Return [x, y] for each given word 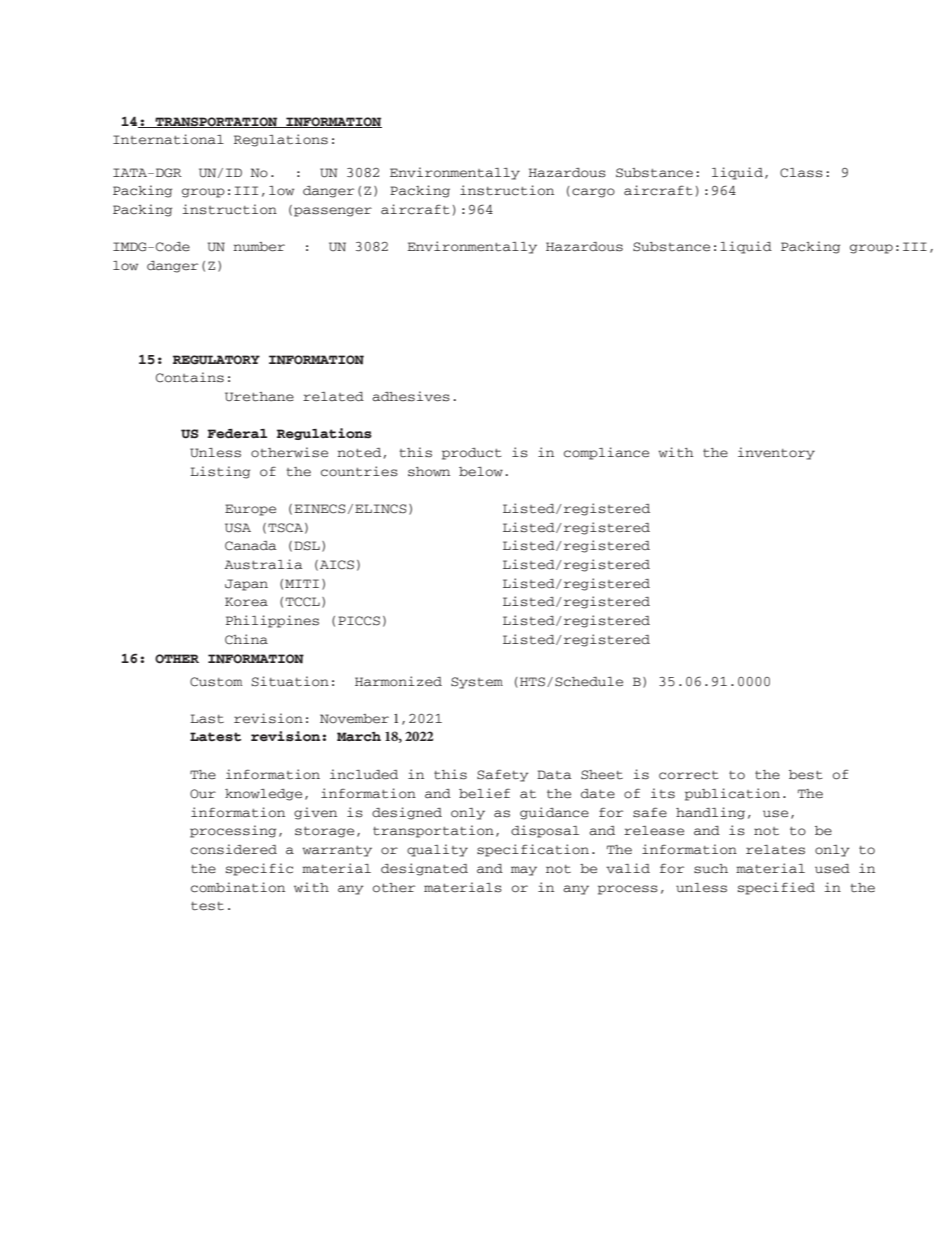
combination [238, 887]
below [481, 472]
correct [689, 775]
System [477, 683]
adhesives [411, 396]
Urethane [259, 397]
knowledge [263, 795]
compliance [606, 453]
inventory [776, 453]
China [246, 639]
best [806, 775]
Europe [250, 510]
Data [554, 774]
